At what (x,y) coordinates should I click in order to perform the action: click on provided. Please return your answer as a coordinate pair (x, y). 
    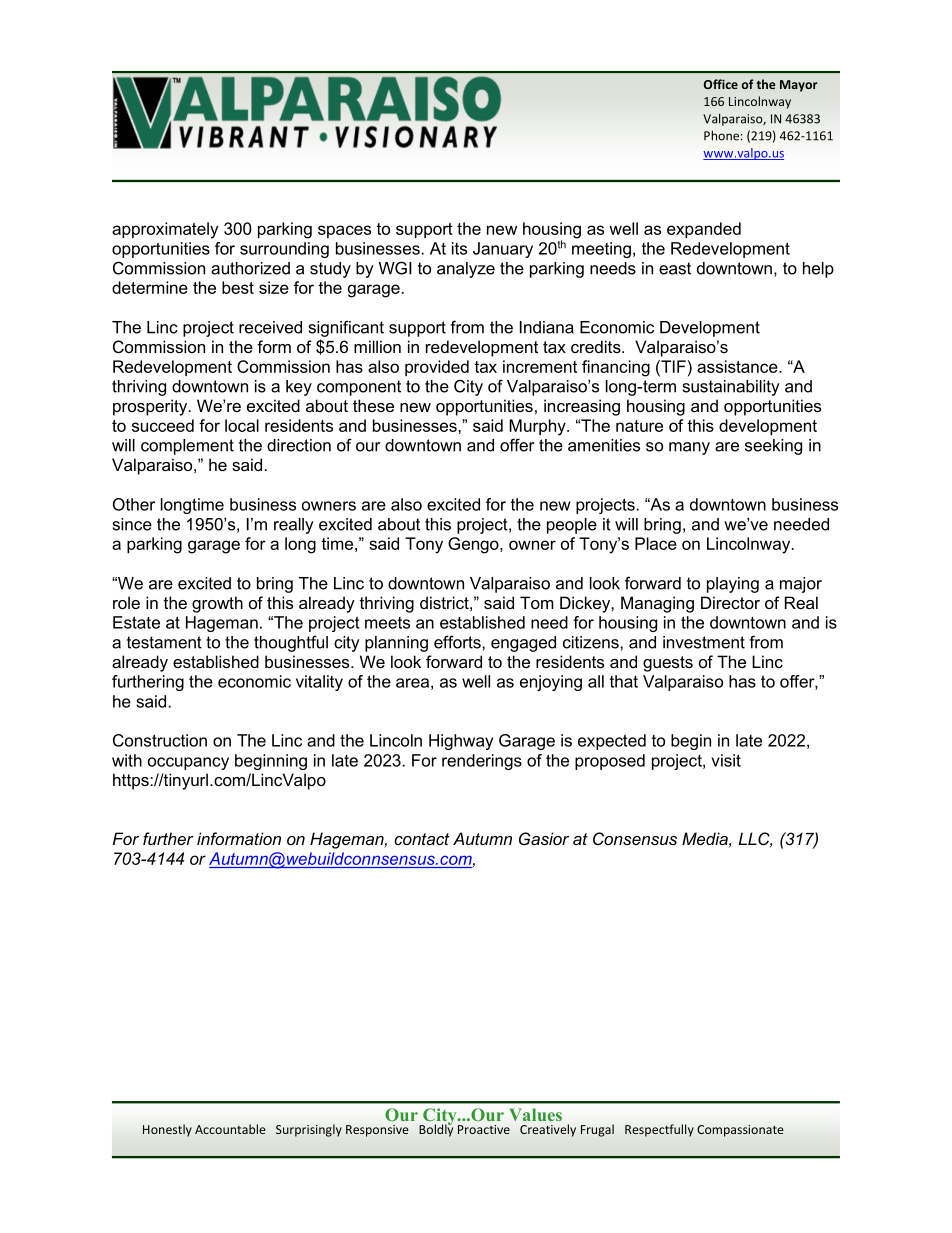
    Looking at the image, I should click on (437, 368).
